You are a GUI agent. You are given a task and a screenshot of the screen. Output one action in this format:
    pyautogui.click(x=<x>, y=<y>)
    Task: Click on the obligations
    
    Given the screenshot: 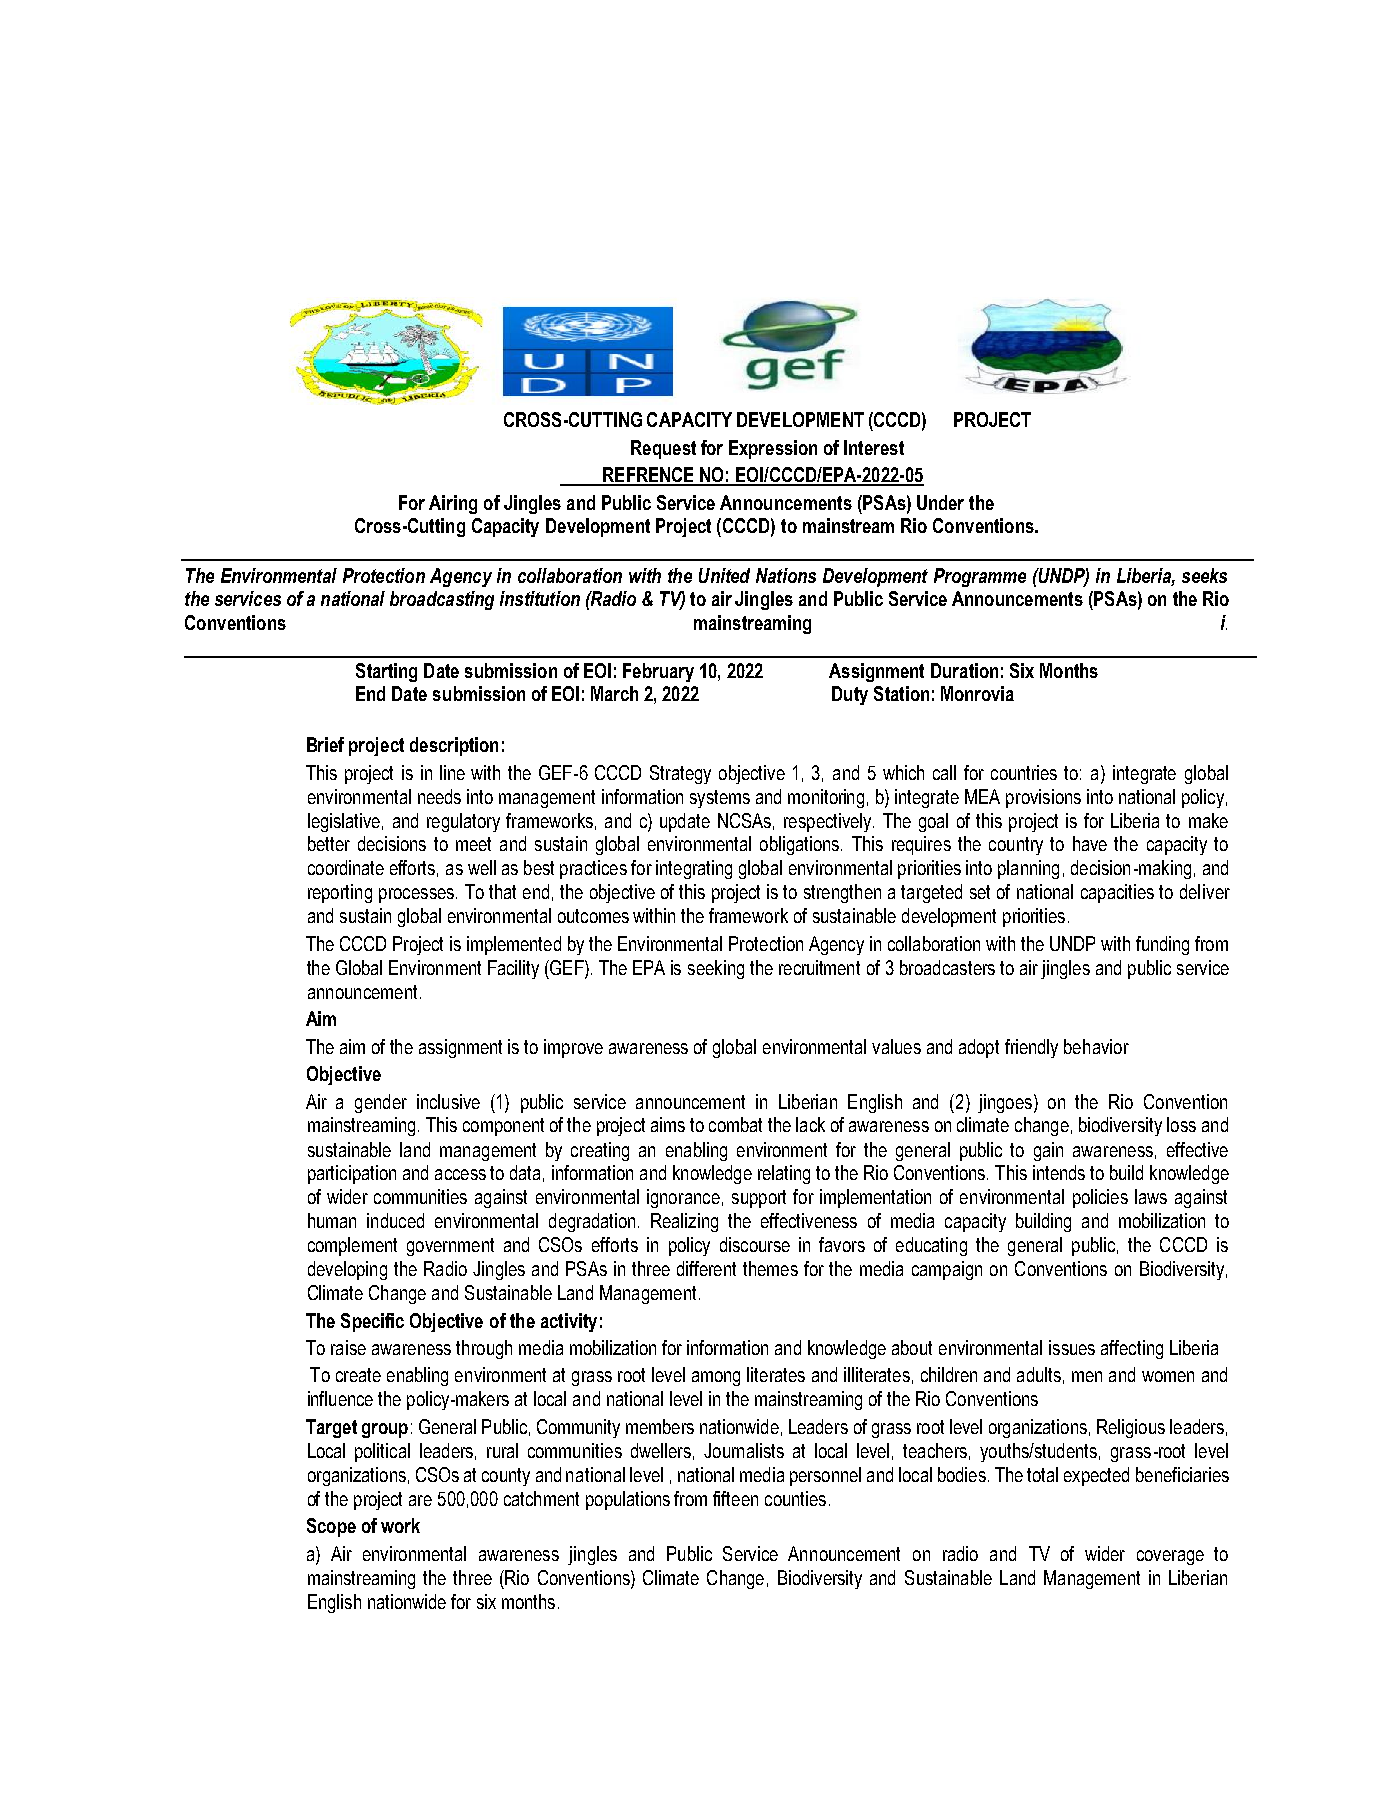 What is the action you would take?
    pyautogui.click(x=799, y=845)
